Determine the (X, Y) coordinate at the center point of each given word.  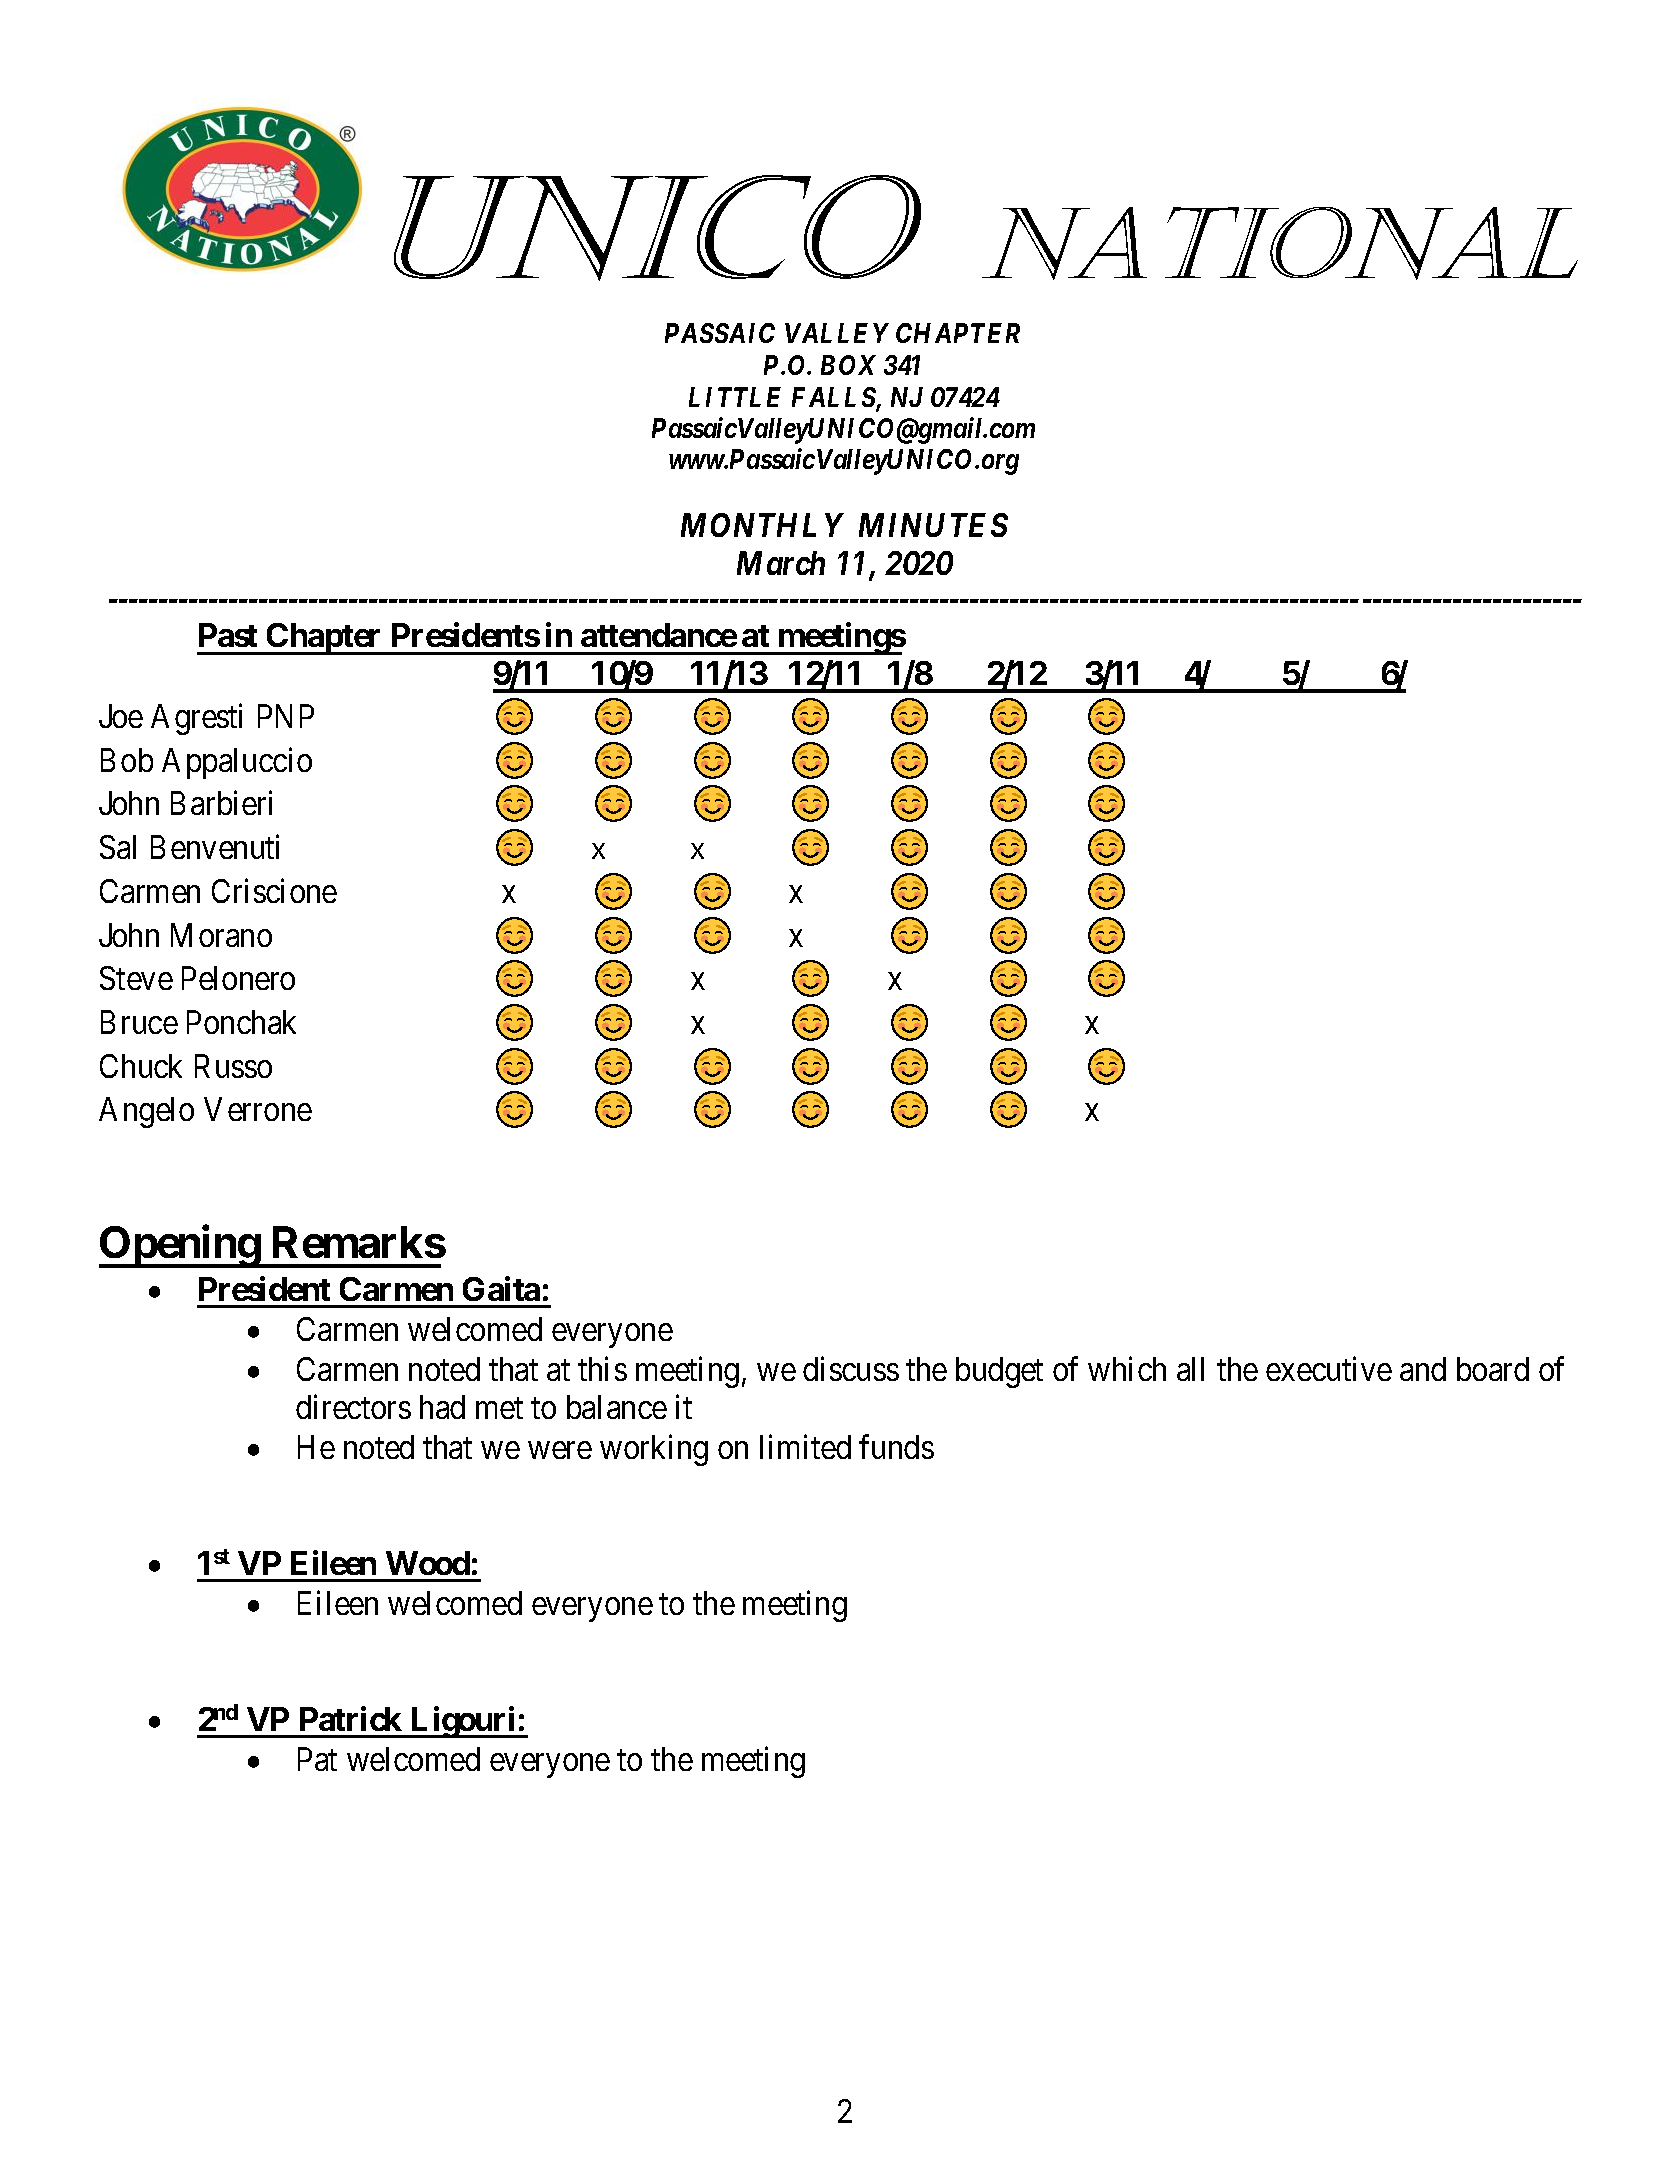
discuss (851, 1369)
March (781, 563)
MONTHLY (762, 525)
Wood (428, 1563)
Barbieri (221, 803)
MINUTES (933, 525)
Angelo (146, 1112)
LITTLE (735, 397)
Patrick (351, 1718)
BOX (848, 365)
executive (1329, 1369)
